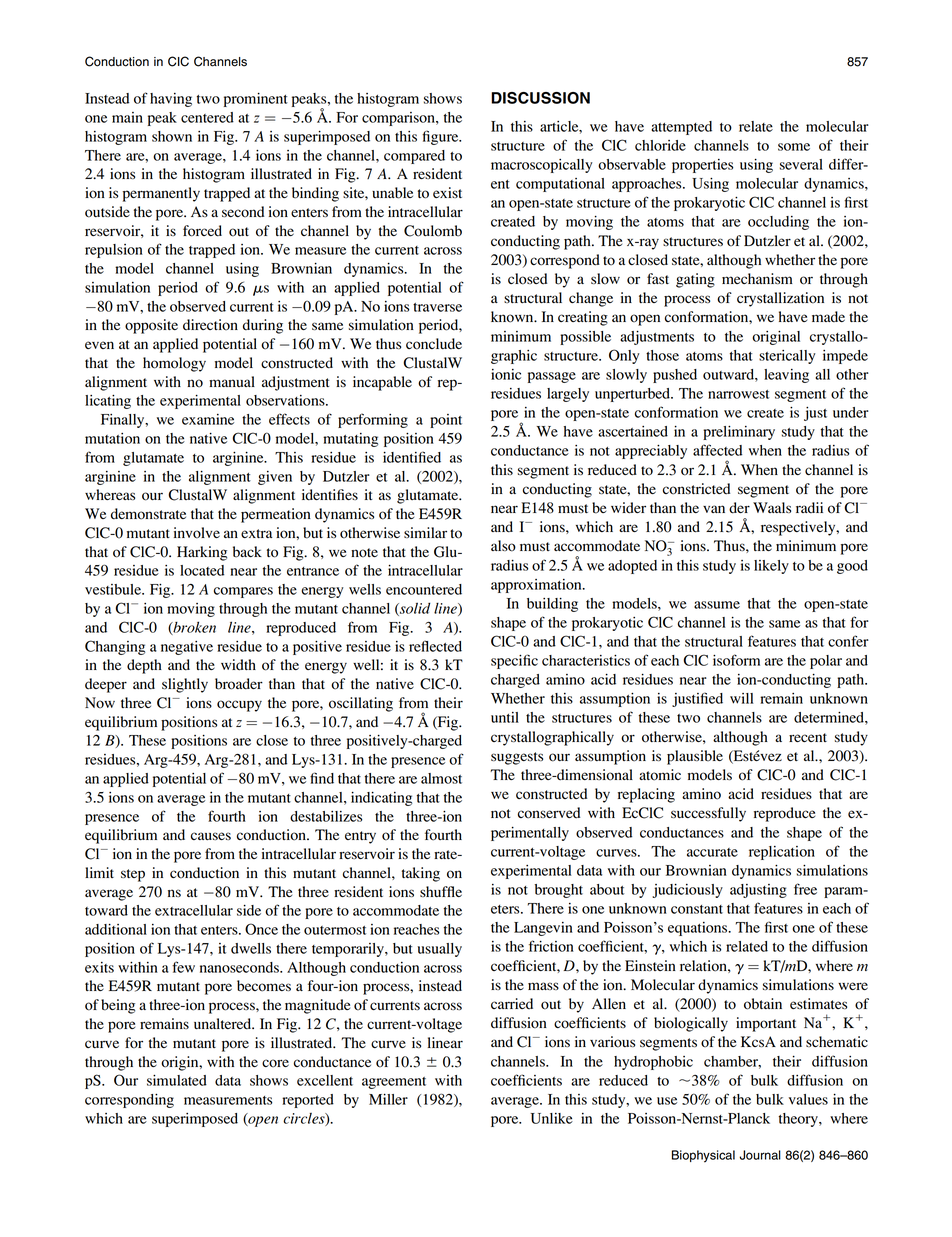 This page has height=1237, width=952. I want to click on simulated, so click(177, 1080).
